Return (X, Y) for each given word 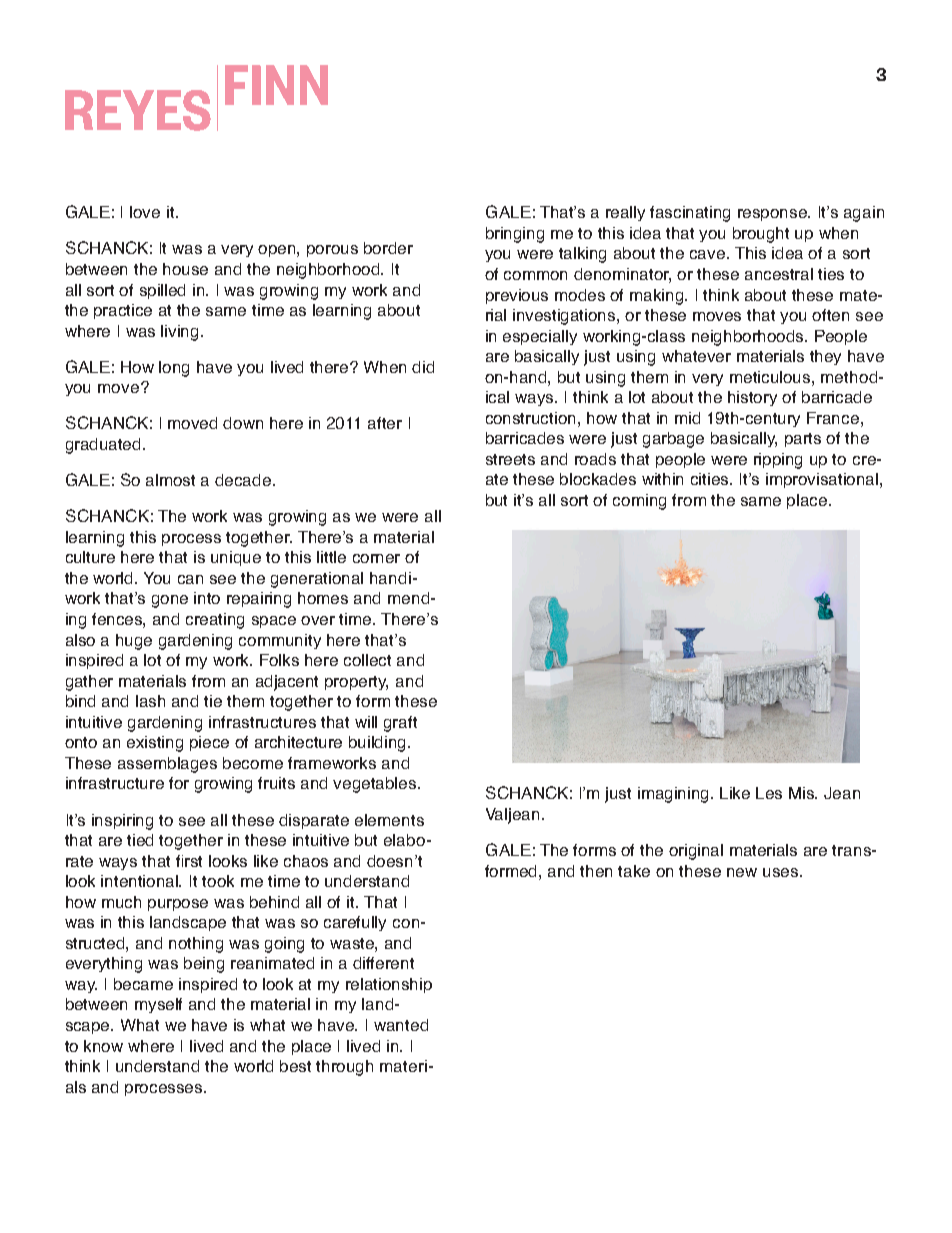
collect (367, 660)
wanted (401, 1025)
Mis (803, 793)
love (145, 212)
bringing (515, 235)
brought (761, 235)
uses (782, 872)
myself (158, 1005)
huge (134, 642)
